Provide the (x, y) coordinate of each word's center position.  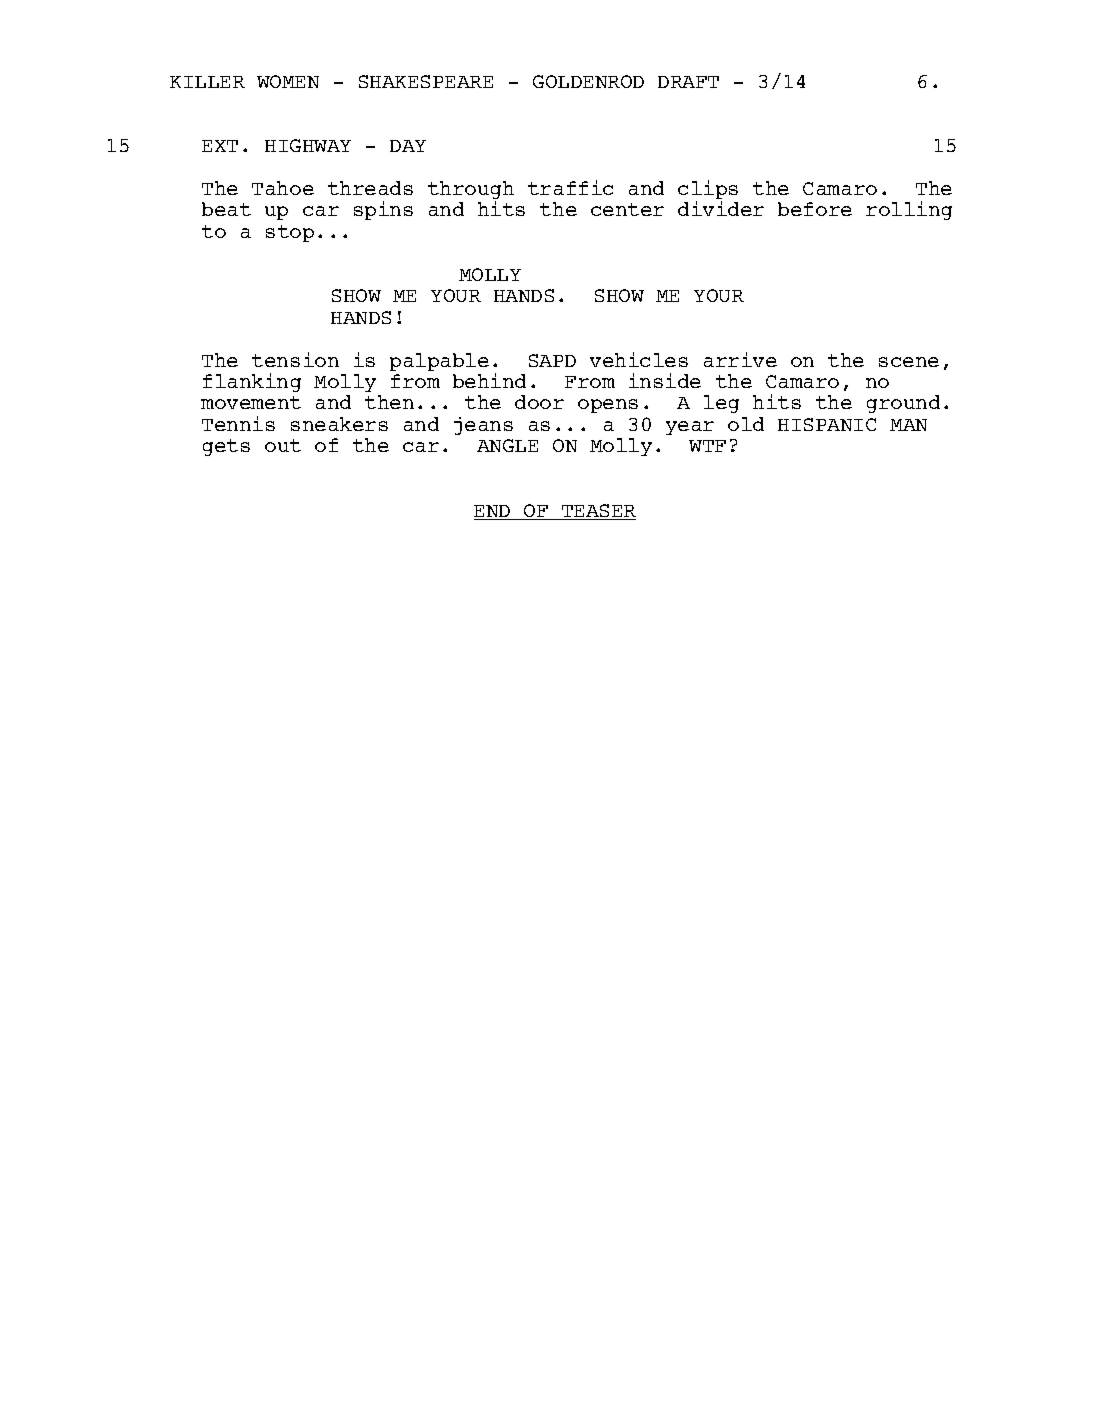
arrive (740, 359)
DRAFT (688, 82)
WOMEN (288, 81)
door (539, 402)
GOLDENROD (588, 81)
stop (290, 233)
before (815, 209)
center (627, 209)
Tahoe (283, 188)
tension (295, 359)
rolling (909, 210)
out (283, 445)
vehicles (639, 359)
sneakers (339, 424)
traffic (570, 187)
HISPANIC (827, 424)
